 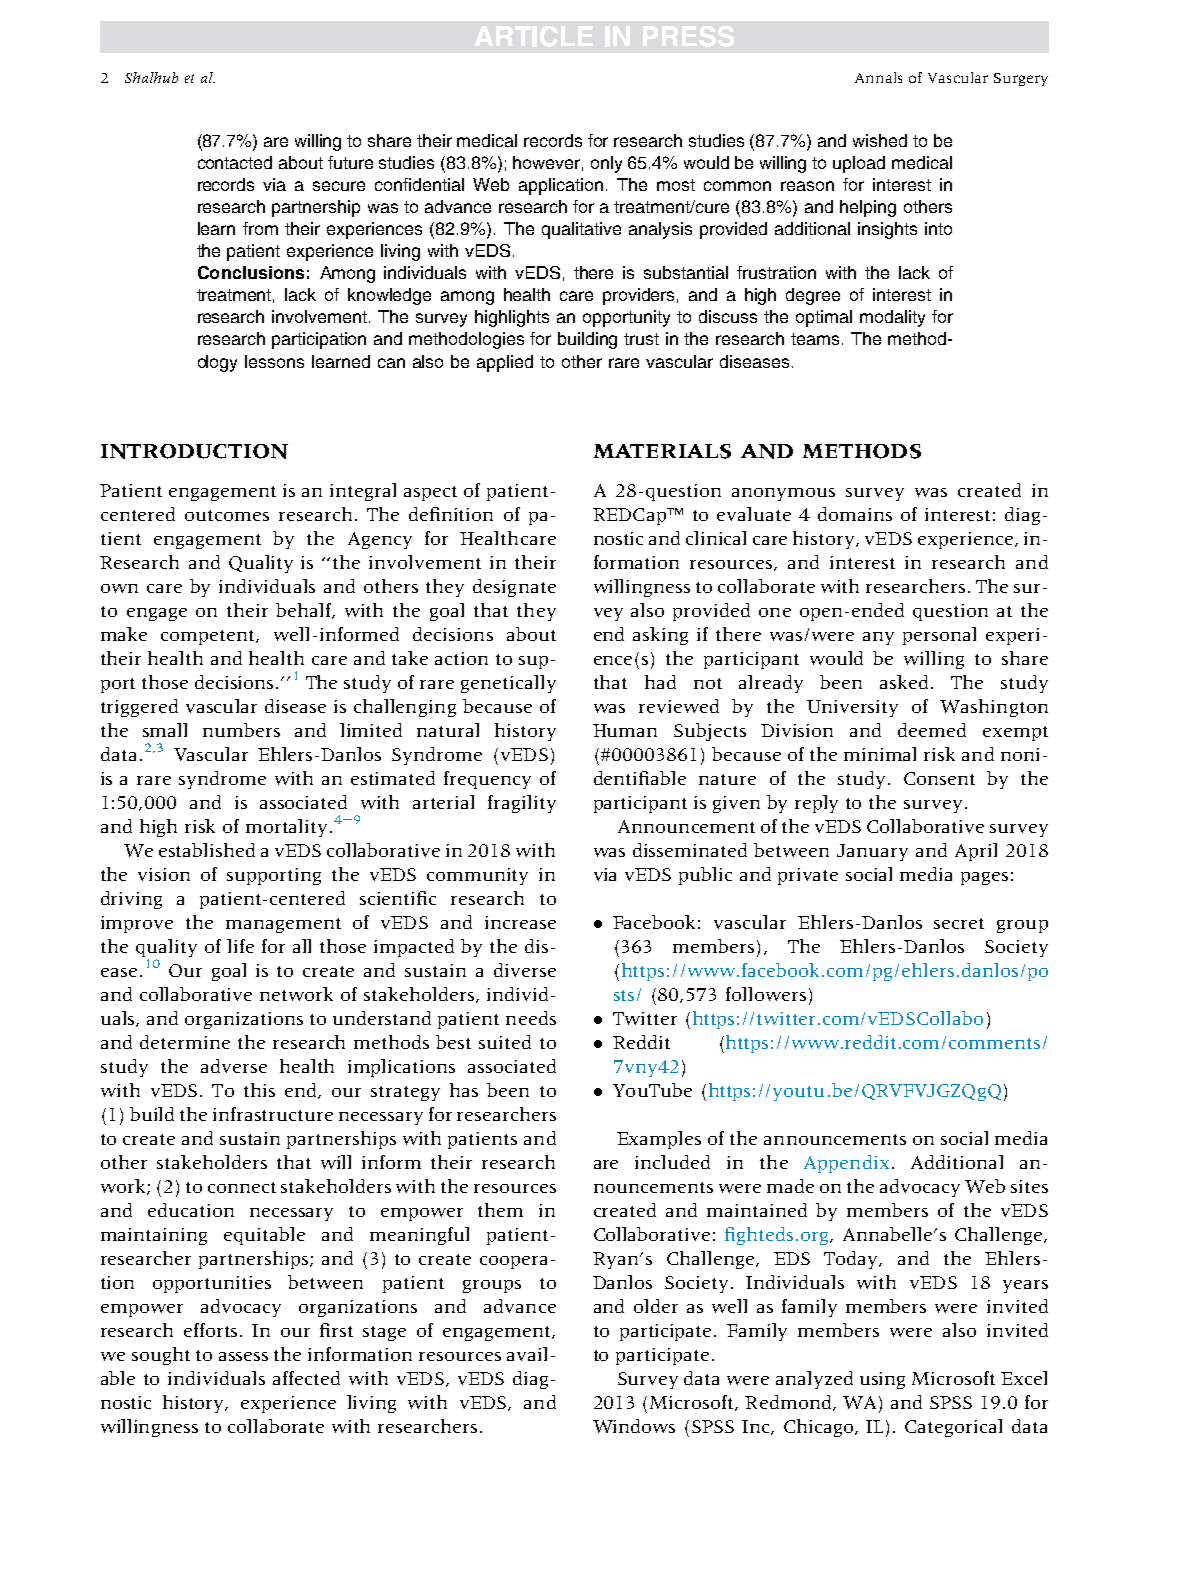 I want to click on numbers, so click(x=241, y=730).
